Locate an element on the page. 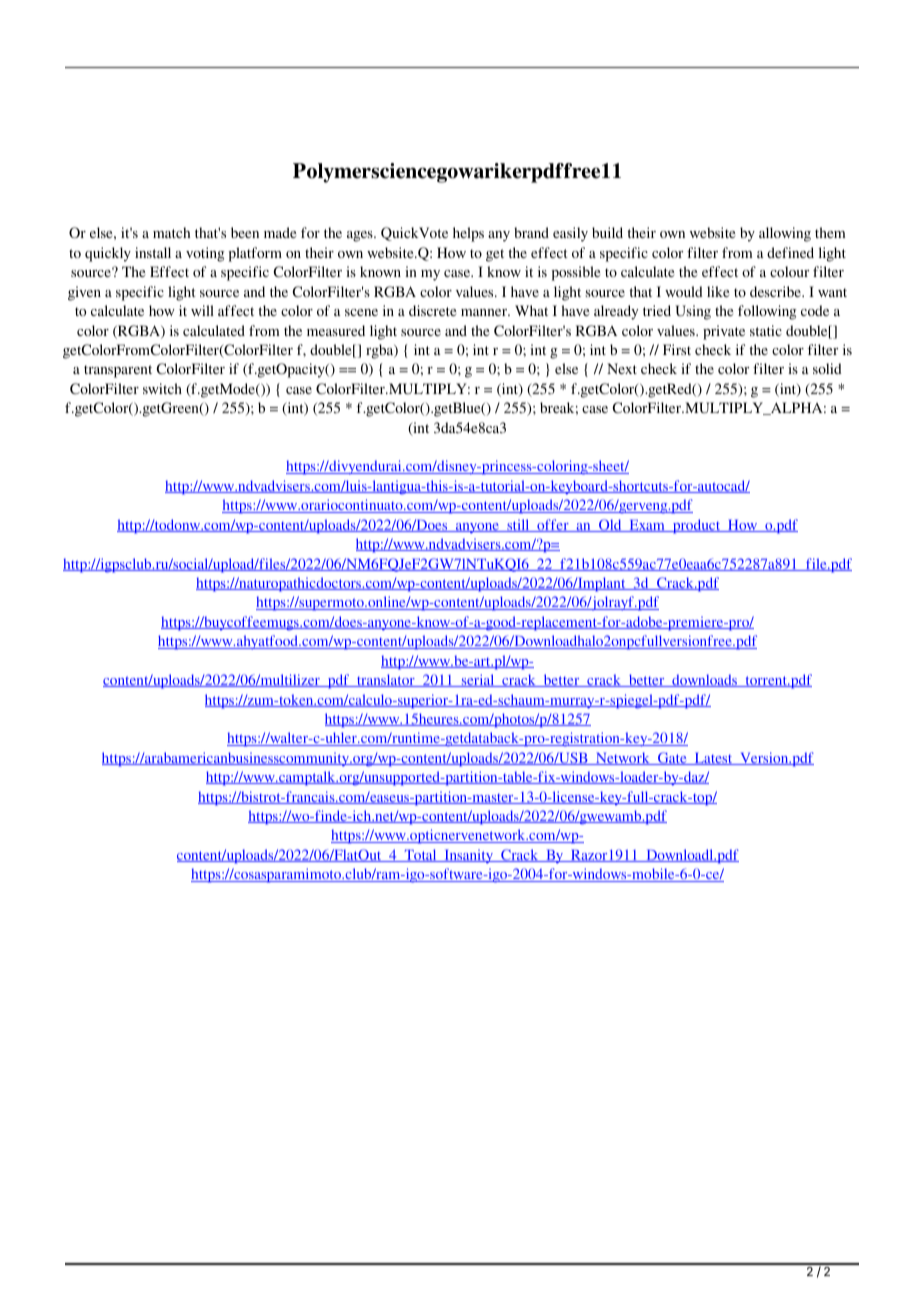 This image has height=1308, width=924. helps is located at coordinates (468, 234).
